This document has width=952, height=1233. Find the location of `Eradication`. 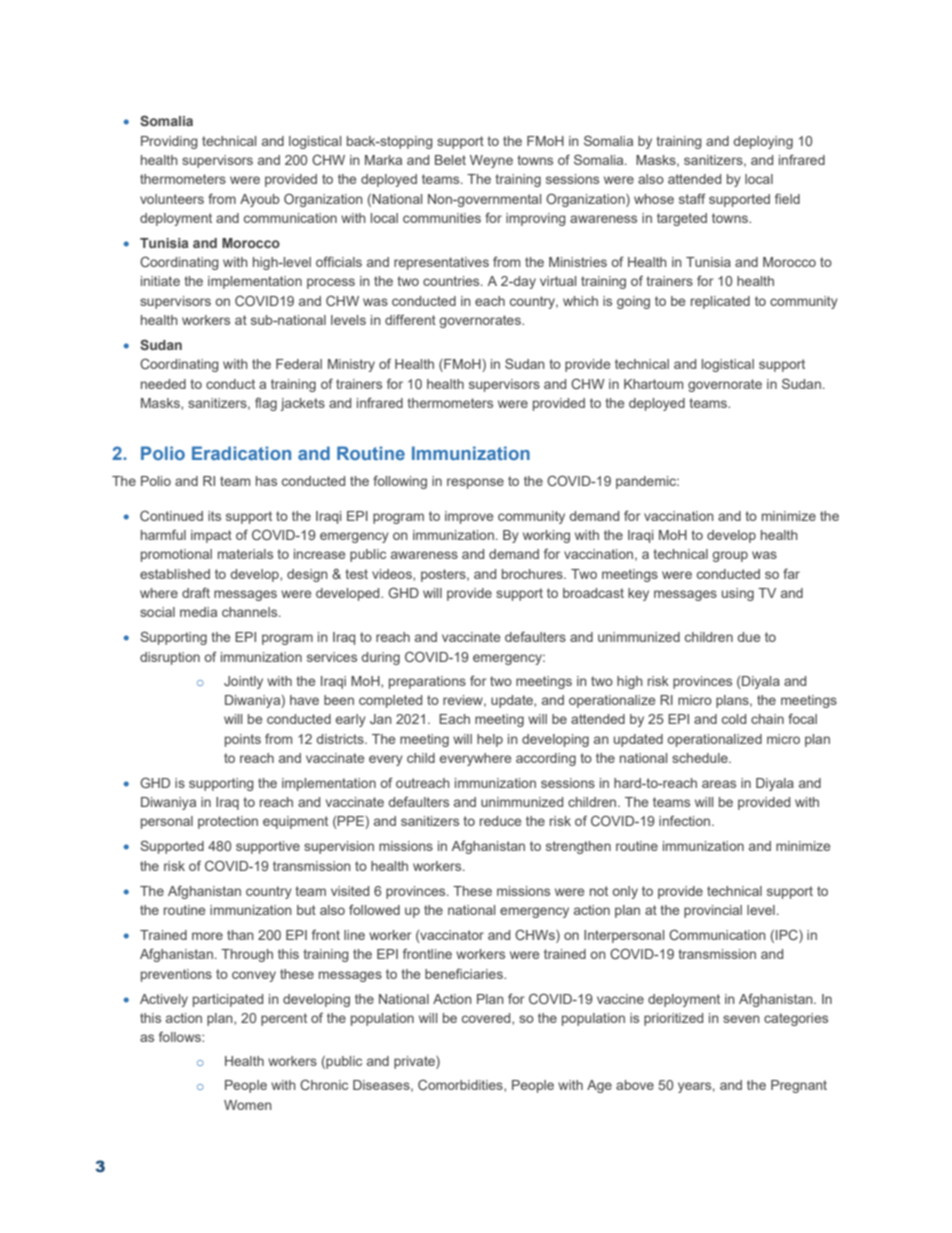

Eradication is located at coordinates (241, 453).
